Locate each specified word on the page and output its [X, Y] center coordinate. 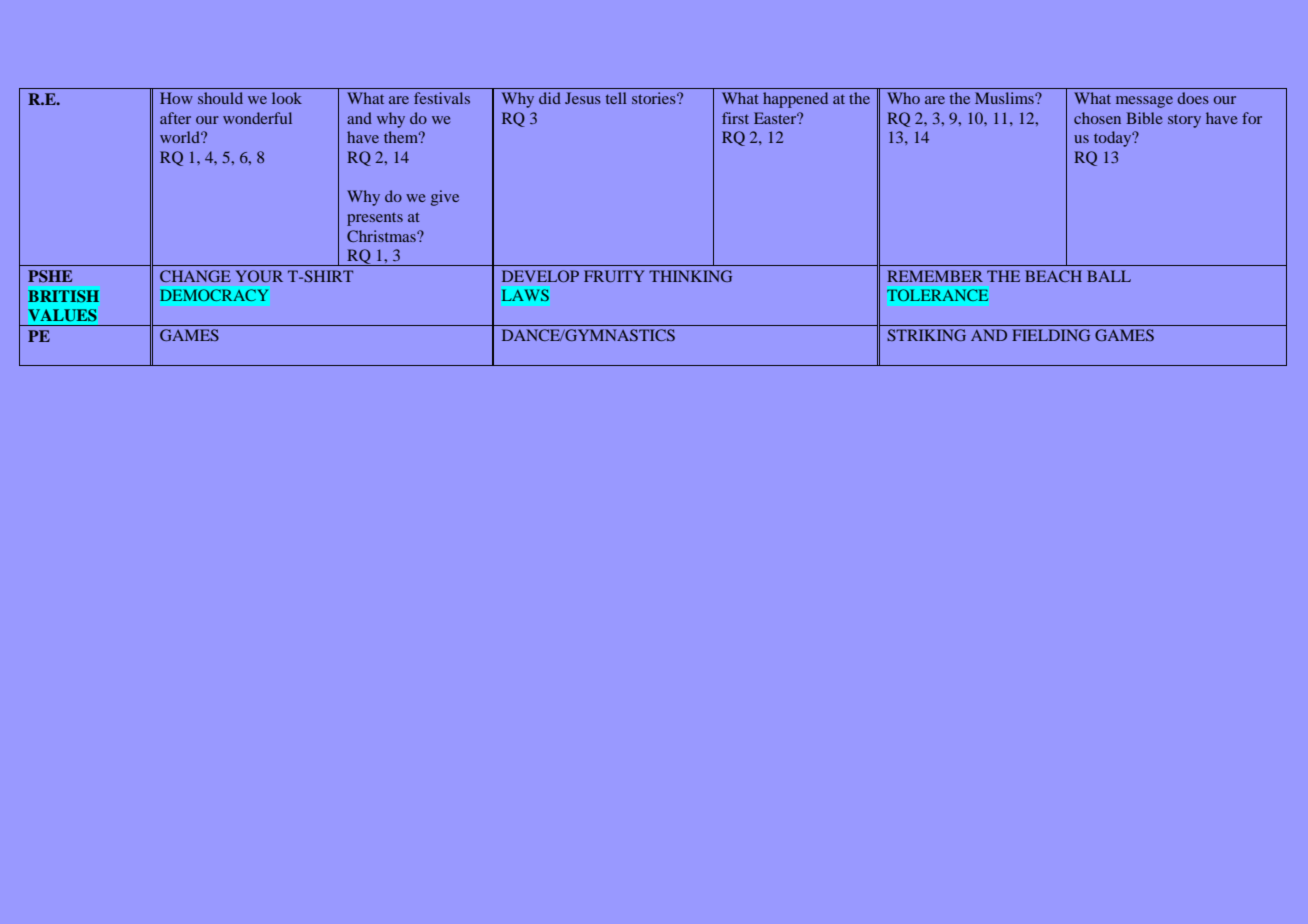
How [176, 98]
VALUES [62, 315]
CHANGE [195, 276]
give [445, 198]
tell [616, 98]
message [1144, 102]
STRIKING [926, 335]
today [1114, 139]
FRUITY [614, 276]
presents [375, 219]
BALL [1109, 276]
